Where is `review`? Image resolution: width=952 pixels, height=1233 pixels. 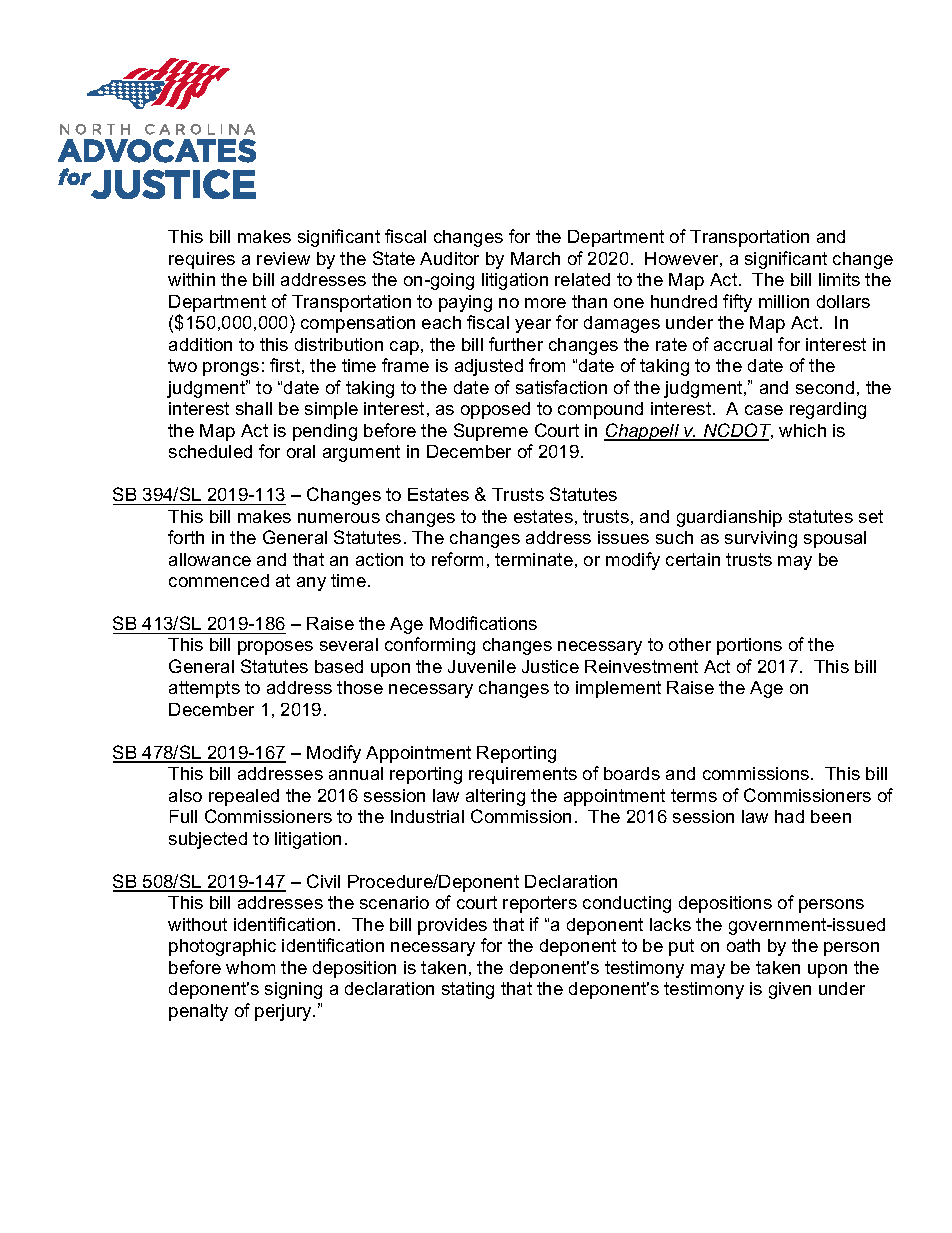 review is located at coordinates (283, 258).
